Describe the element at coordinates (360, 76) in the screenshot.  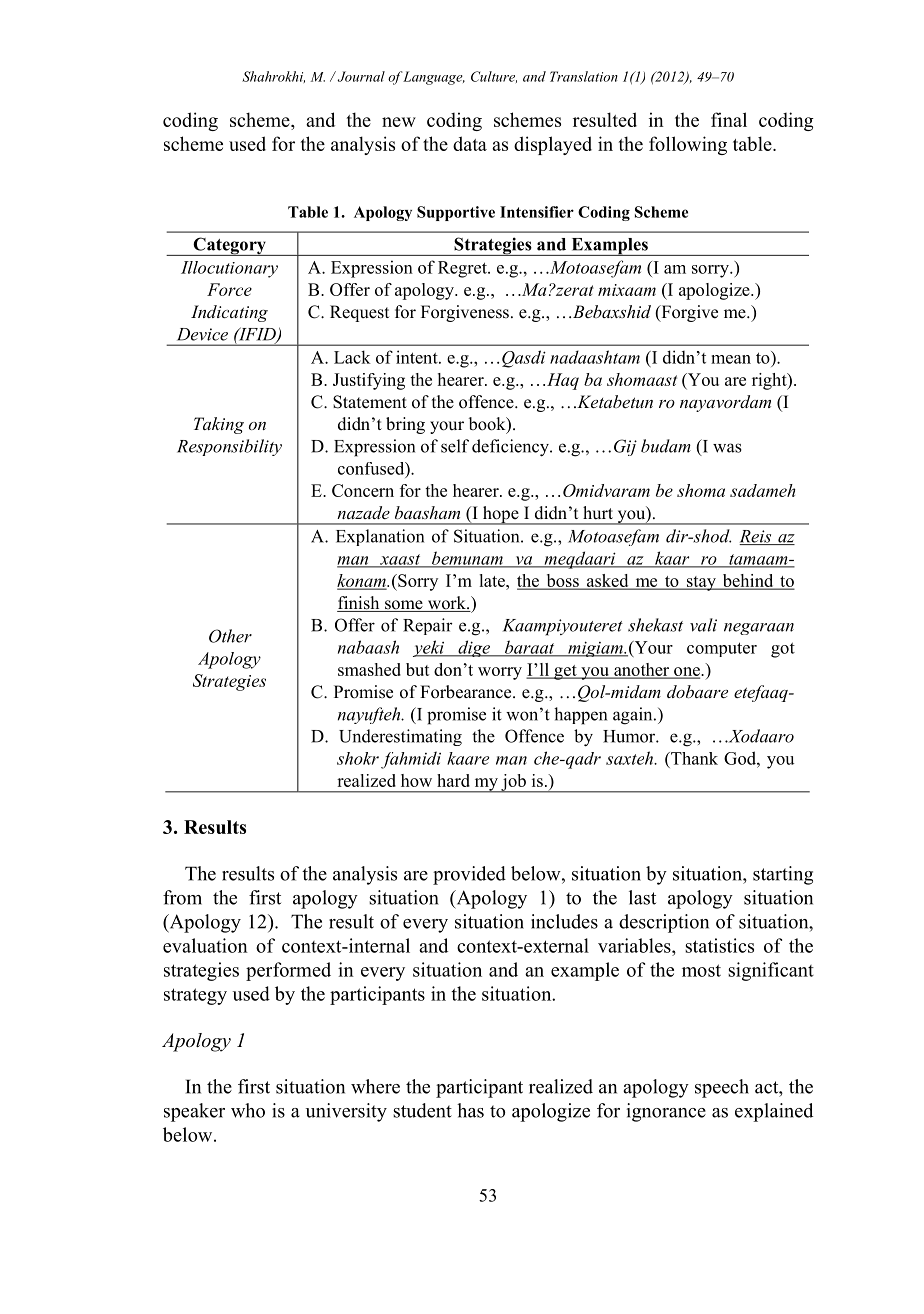
I see `Journal` at that location.
